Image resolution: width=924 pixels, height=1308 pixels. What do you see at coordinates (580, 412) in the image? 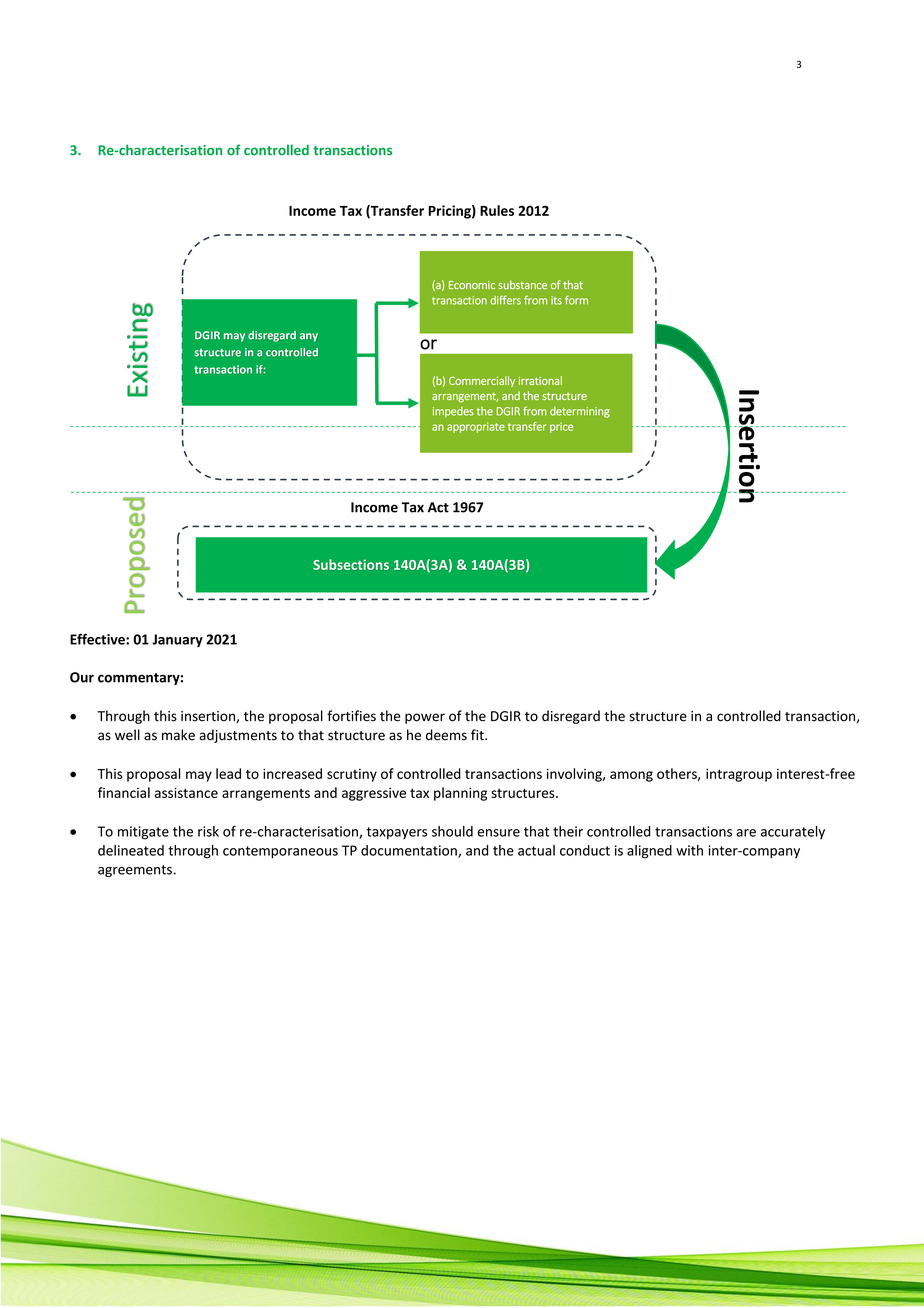
I see `determining` at bounding box center [580, 412].
